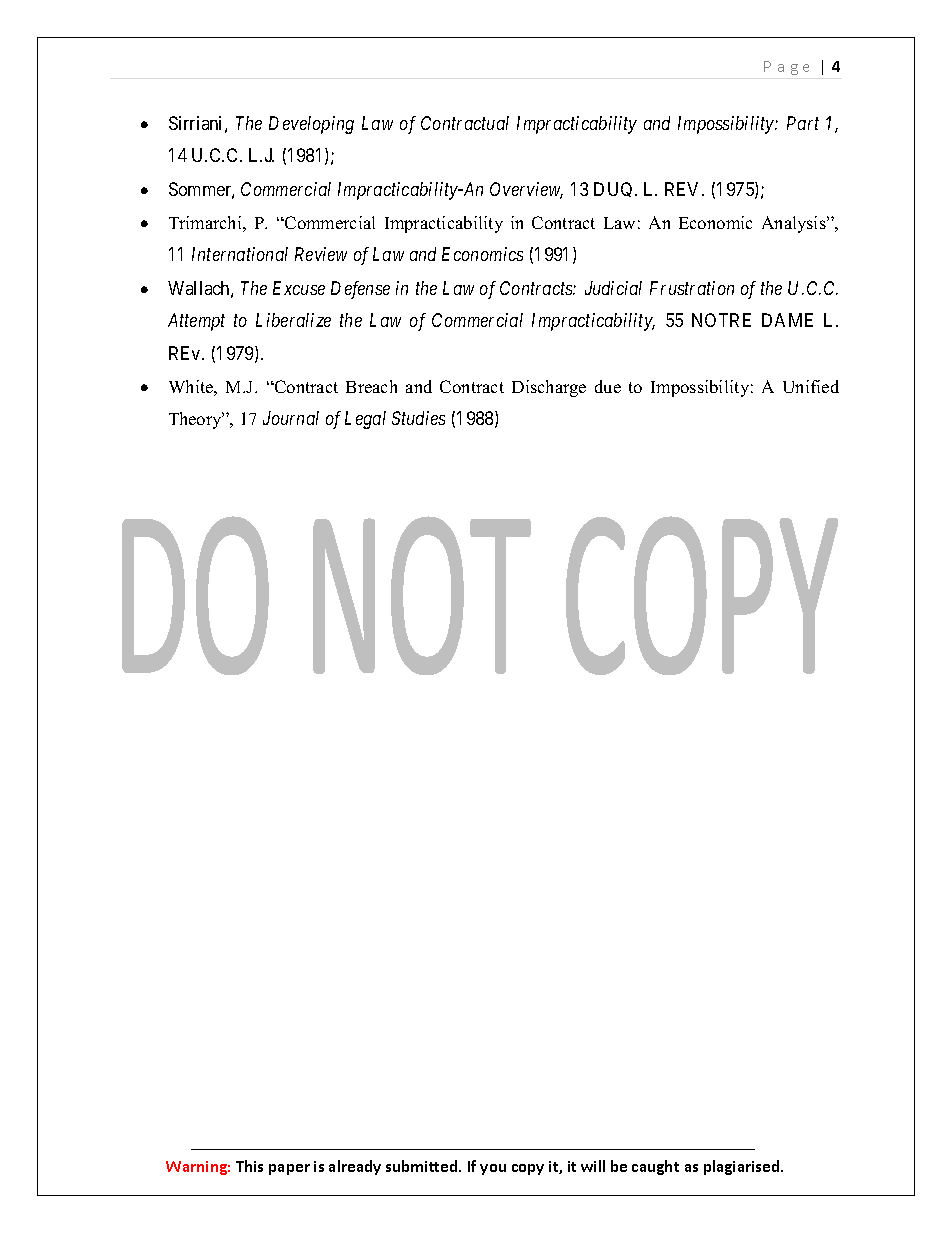 Image resolution: width=952 pixels, height=1233 pixels. What do you see at coordinates (811, 386) in the screenshot?
I see `Unified` at bounding box center [811, 386].
